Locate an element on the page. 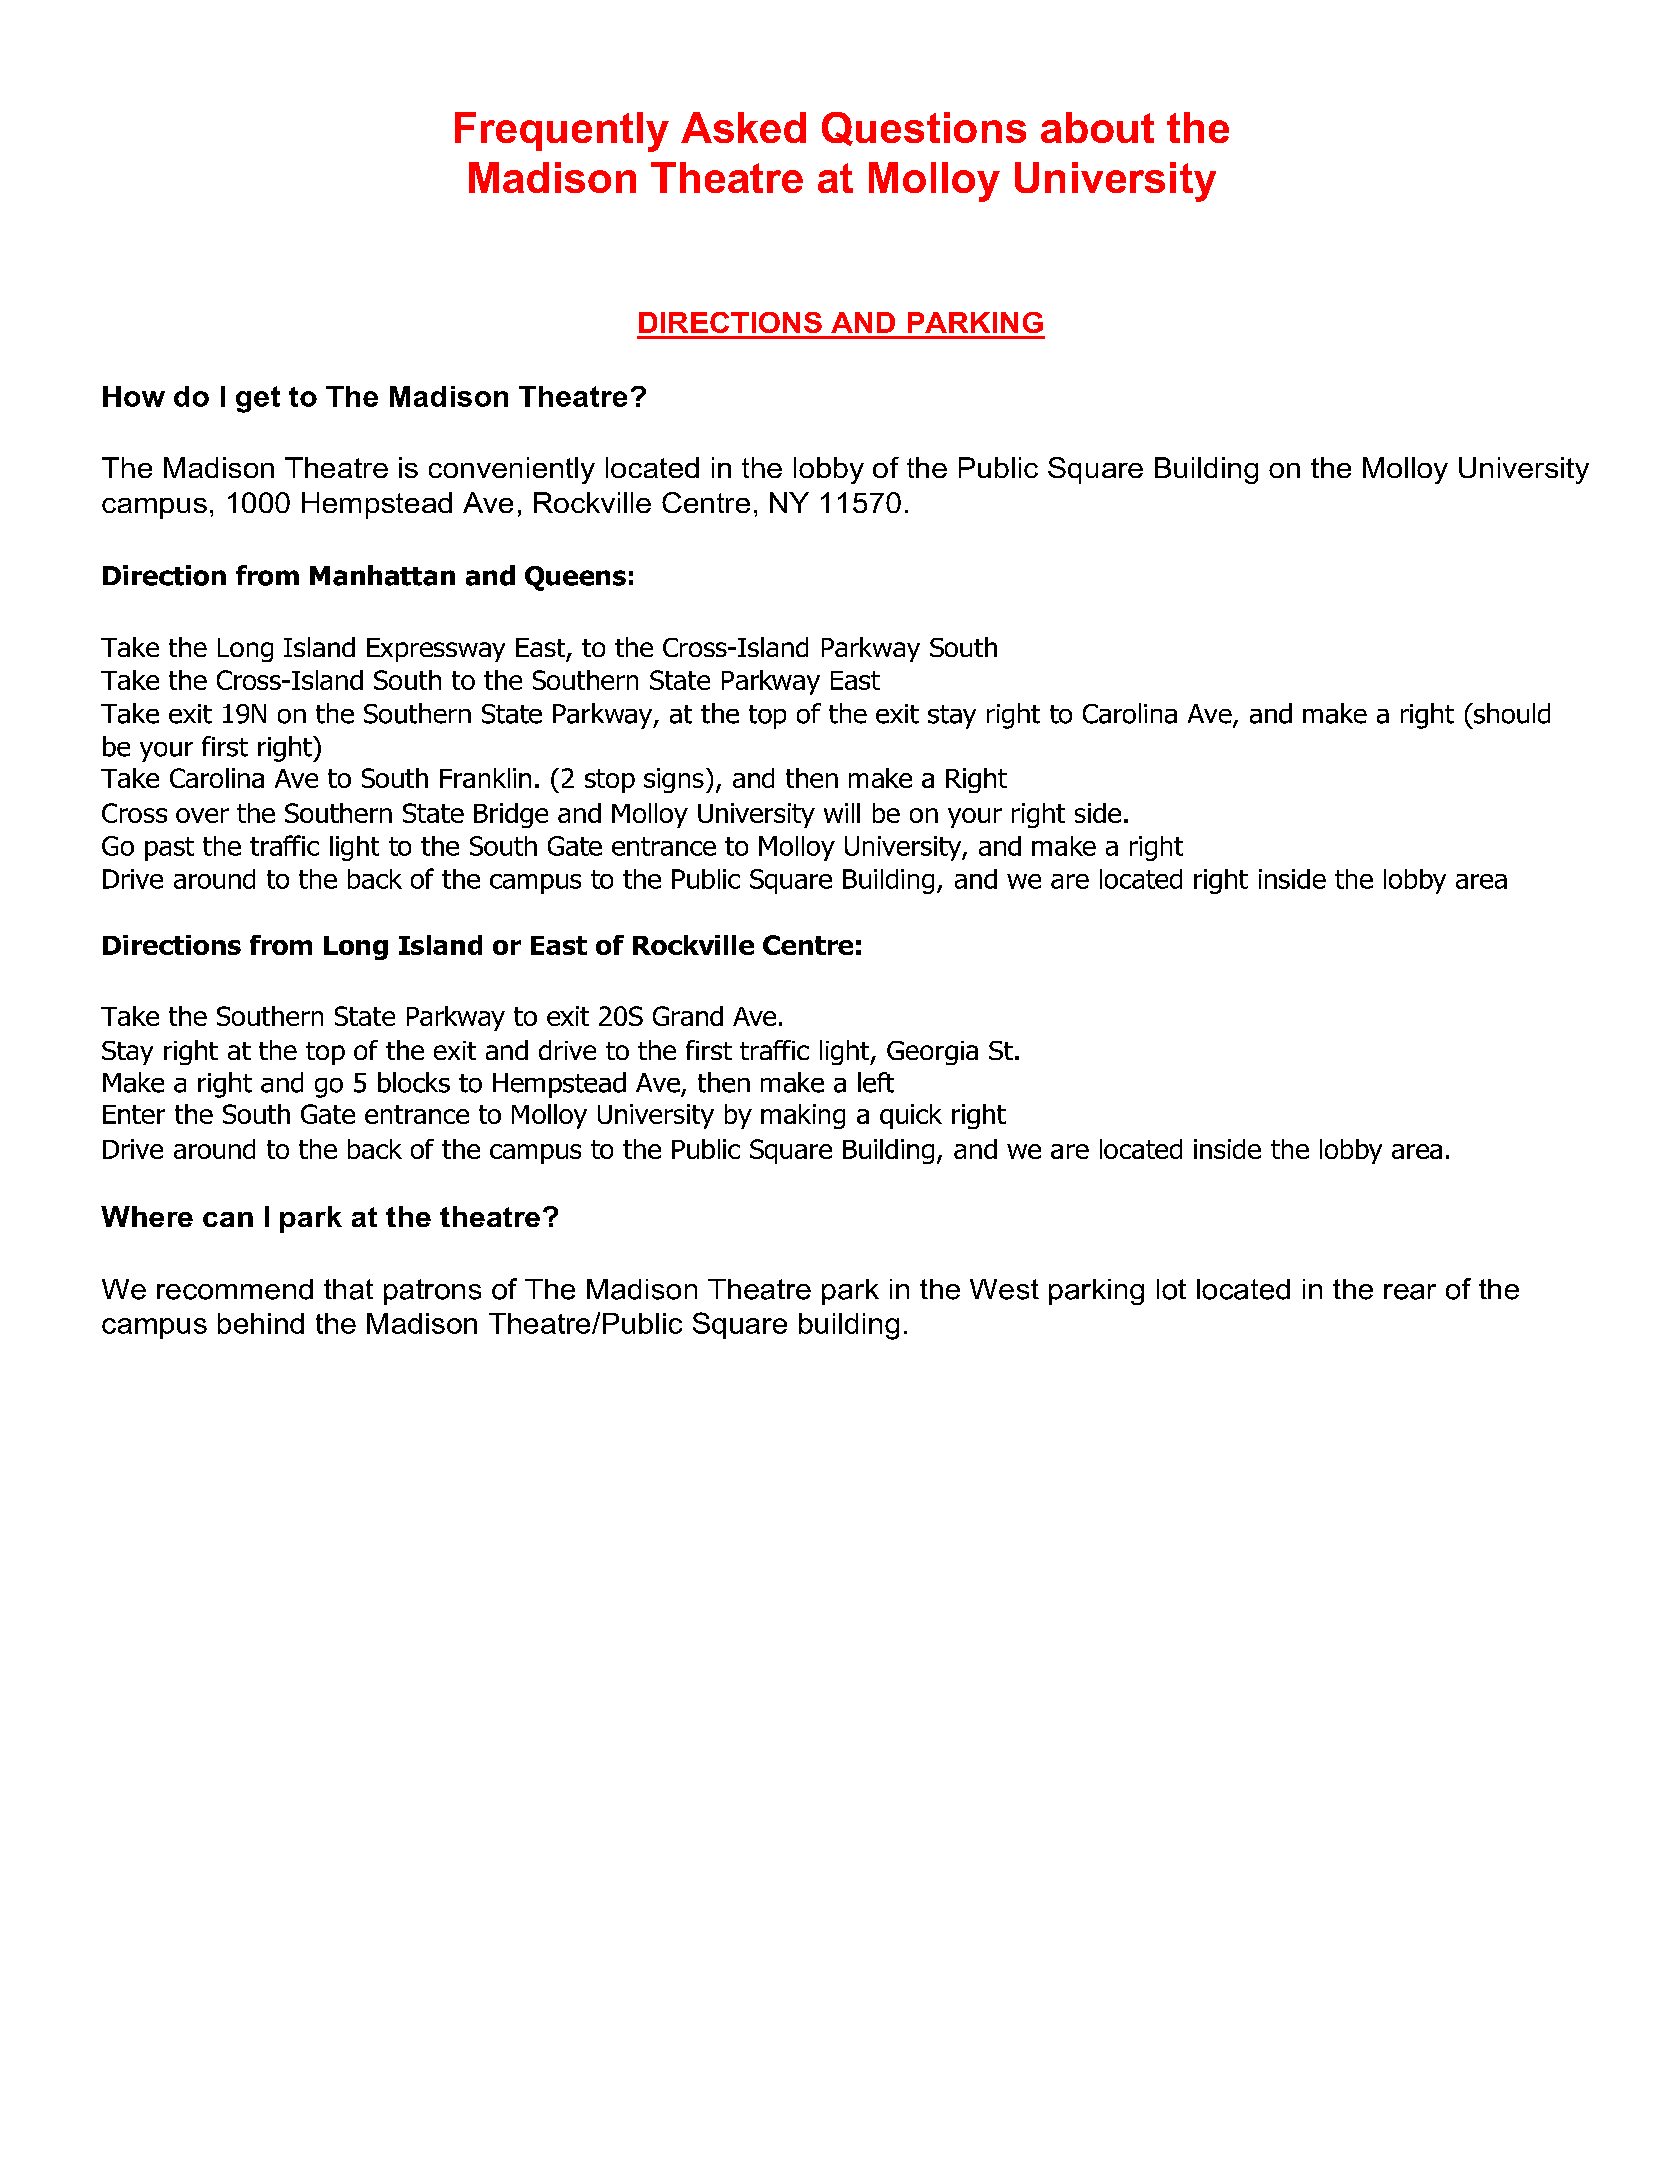 The image size is (1677, 2170). Frequently is located at coordinates (562, 132).
